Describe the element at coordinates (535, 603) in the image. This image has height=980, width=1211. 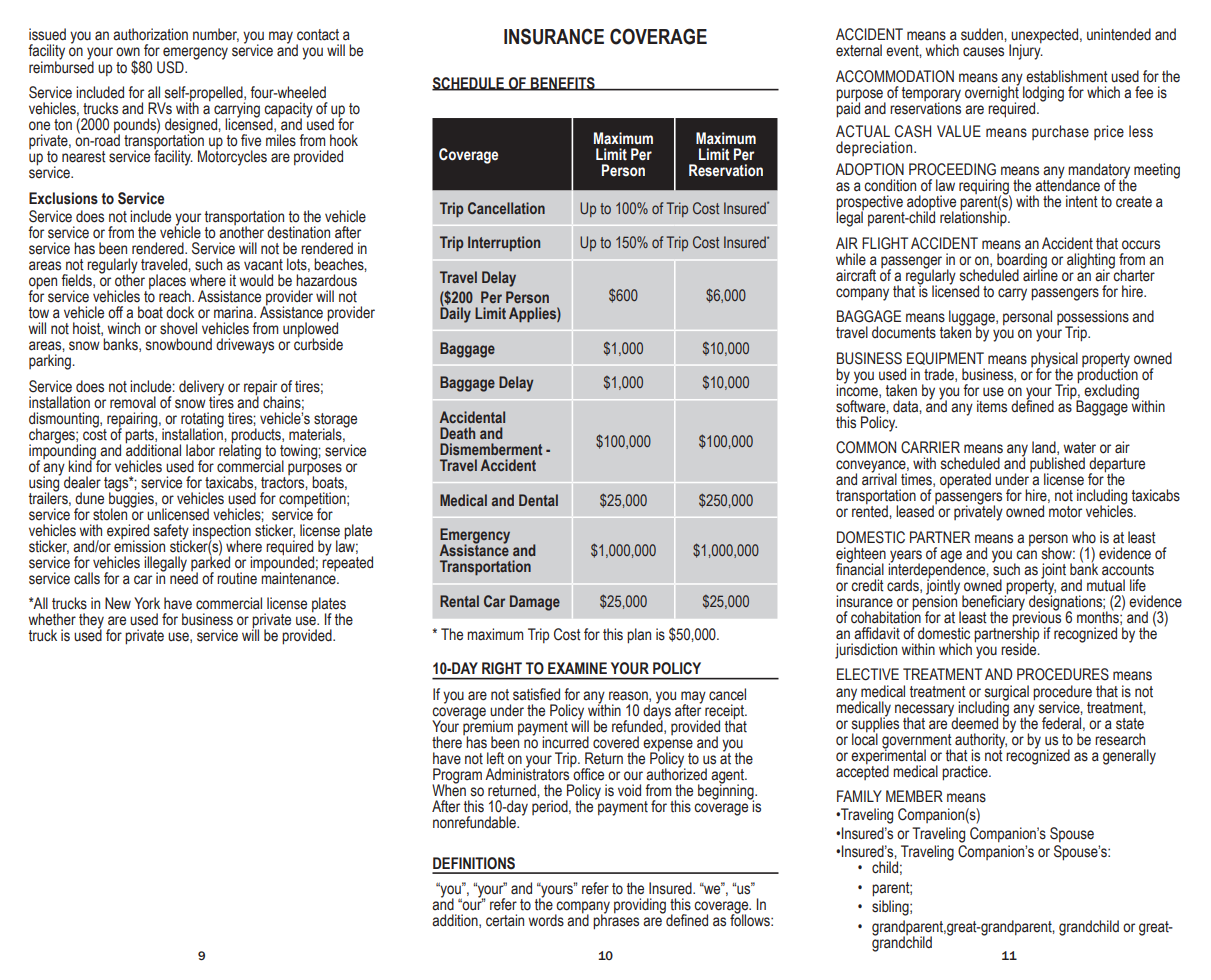
I see `Damage` at that location.
